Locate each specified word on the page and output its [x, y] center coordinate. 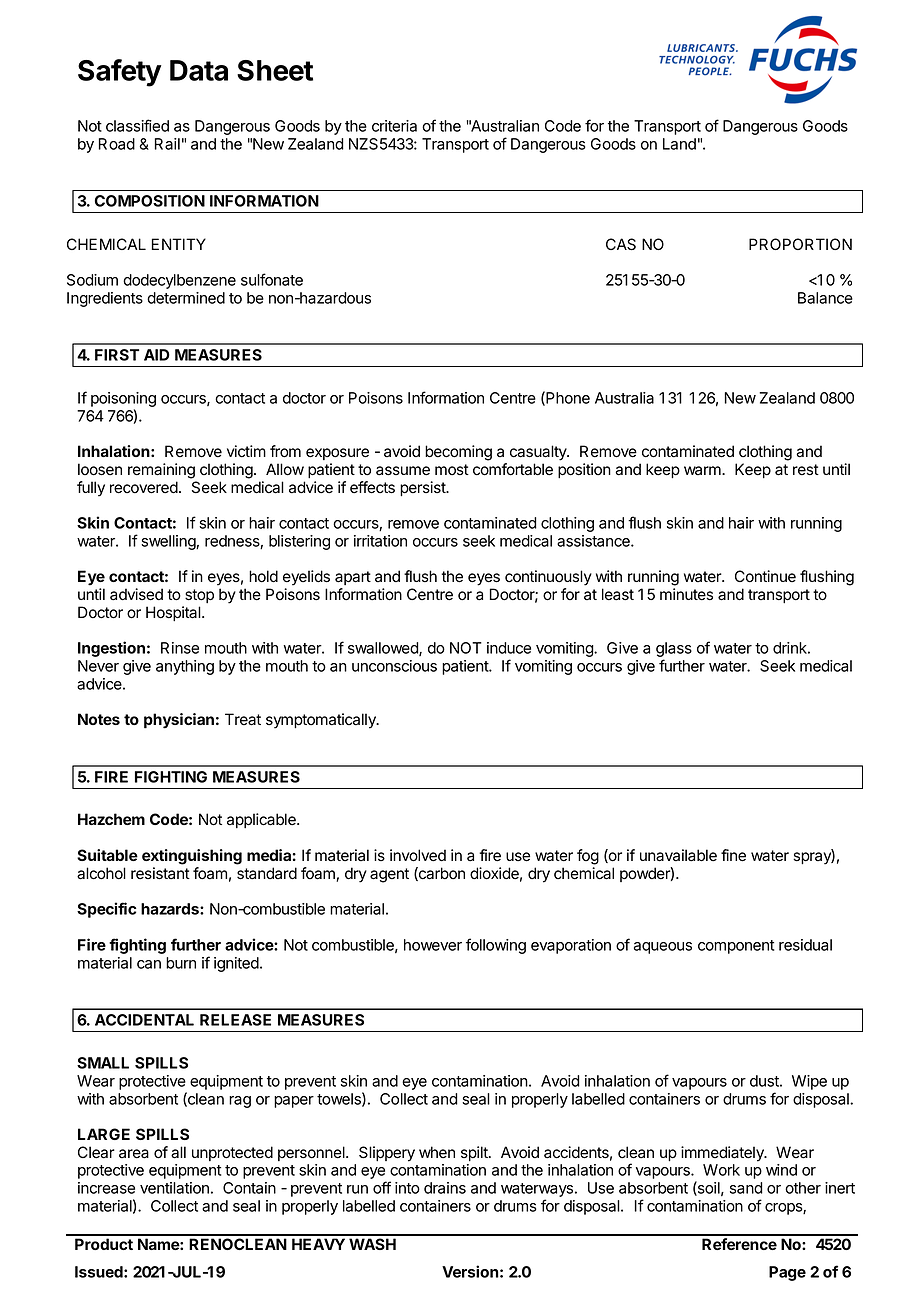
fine [733, 855]
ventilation [174, 1188]
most [452, 470]
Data [199, 70]
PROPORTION [800, 244]
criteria [394, 126]
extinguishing [192, 857]
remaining [161, 471]
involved [418, 855]
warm [703, 470]
